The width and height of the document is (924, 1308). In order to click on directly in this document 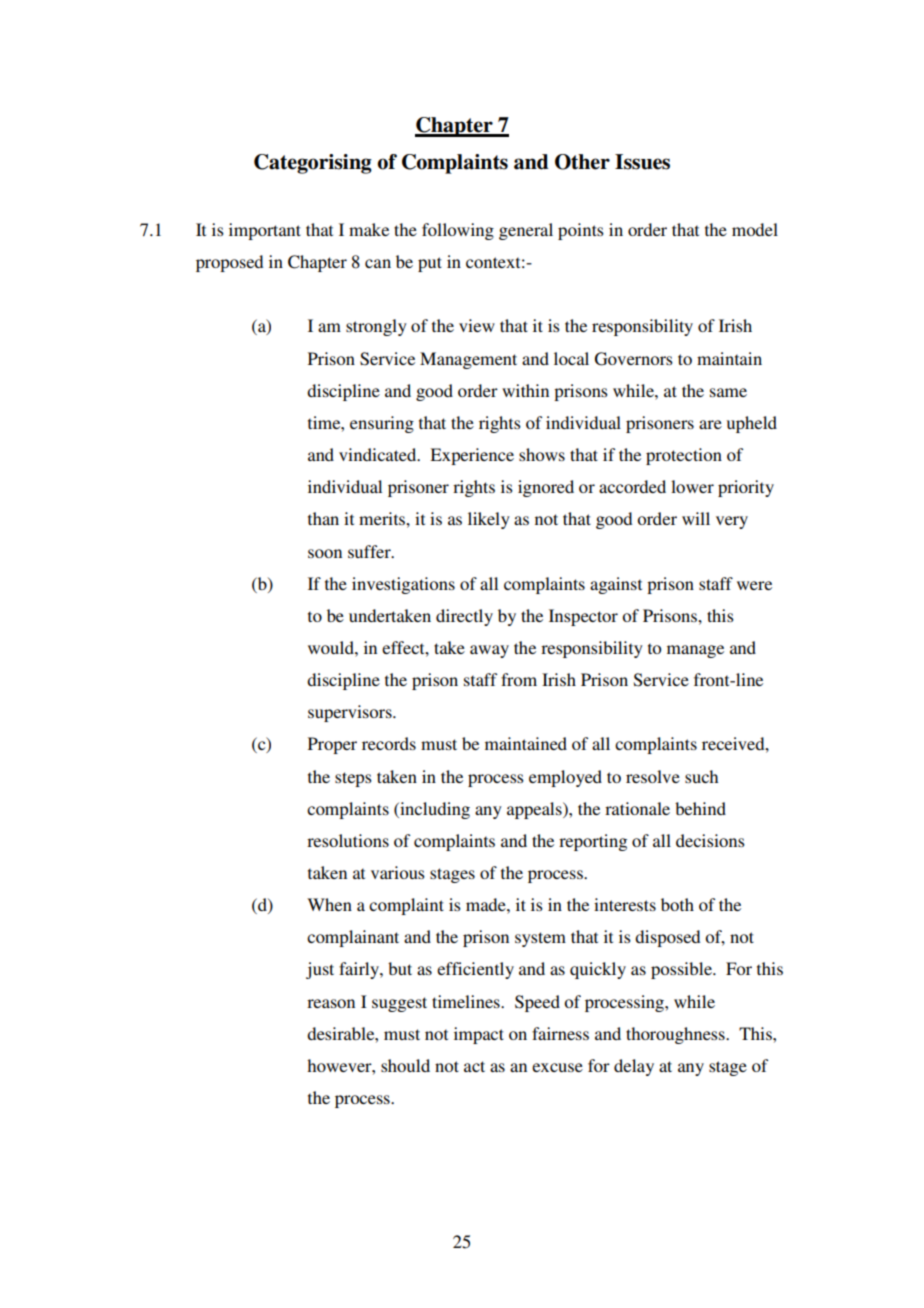, I will do `click(464, 617)`.
